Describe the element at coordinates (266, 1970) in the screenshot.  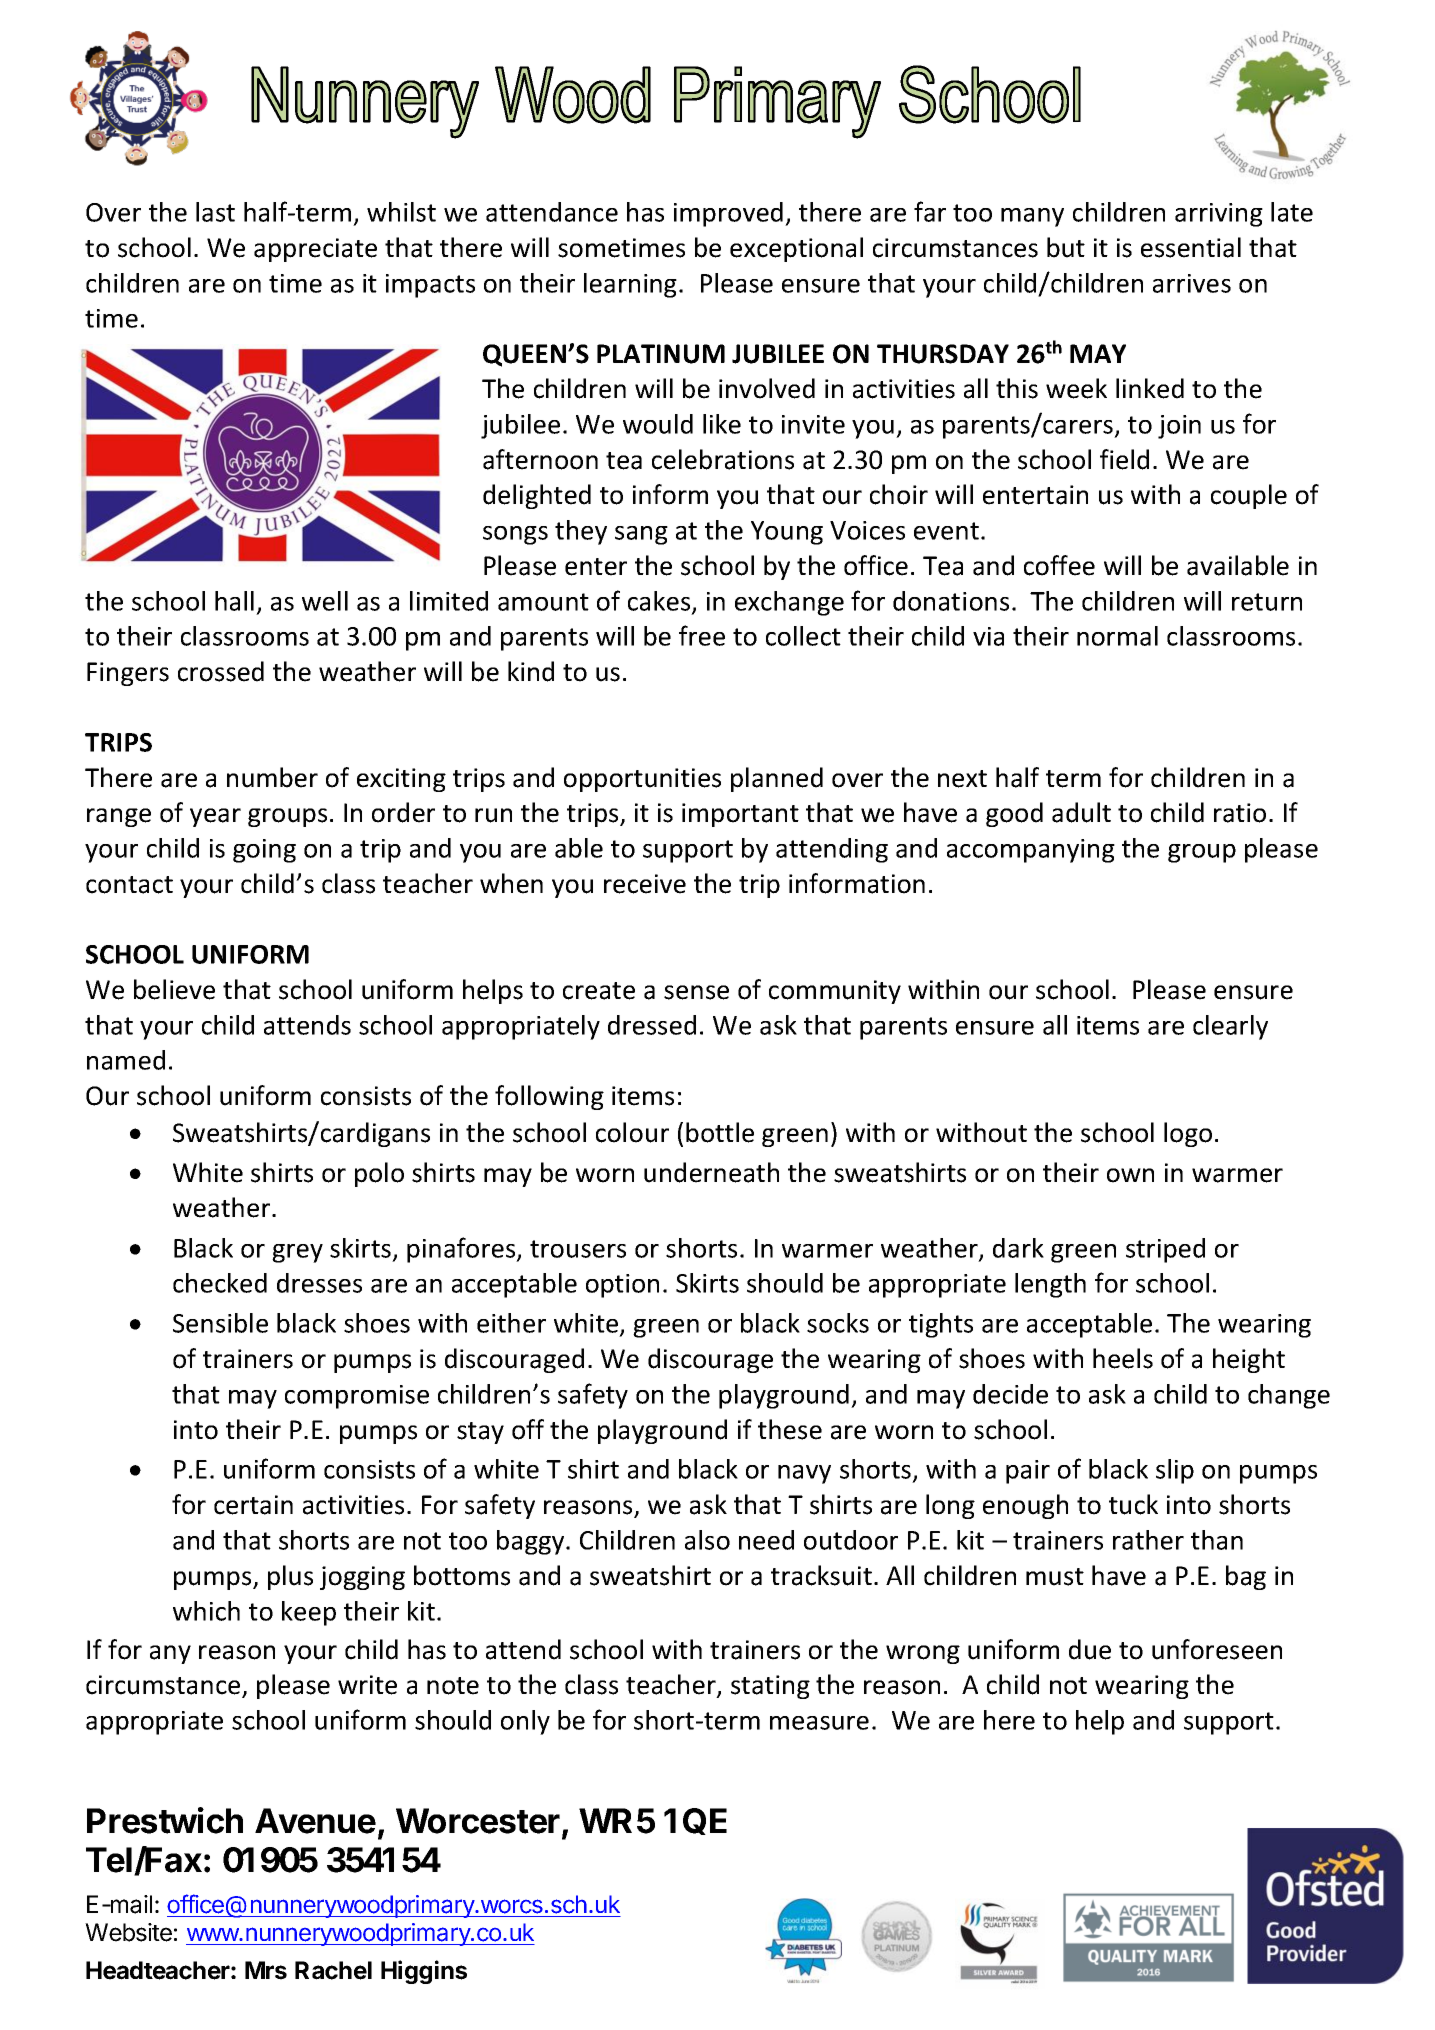
I see `Mrs` at that location.
